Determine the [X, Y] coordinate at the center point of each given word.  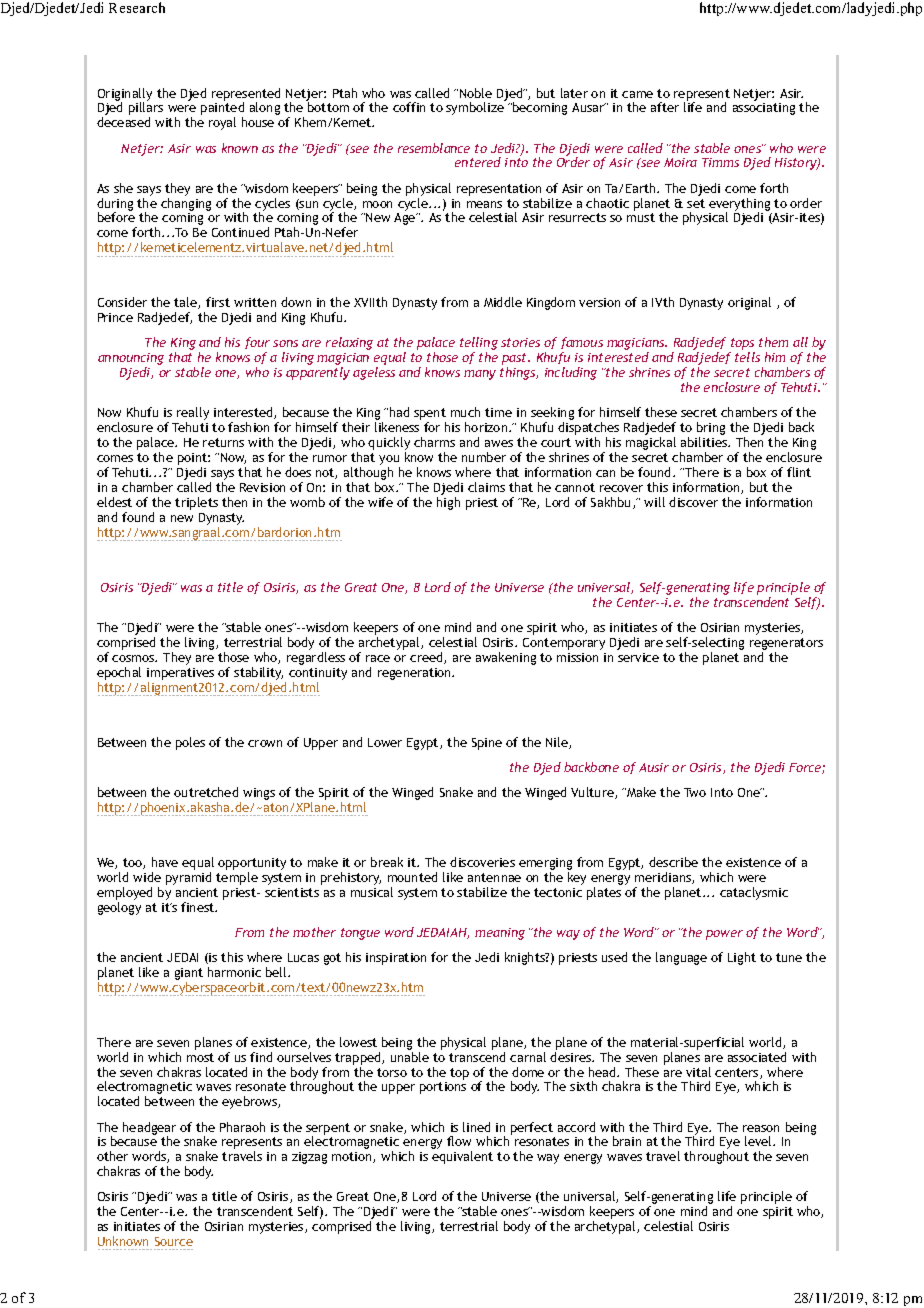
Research [137, 7]
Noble [476, 93]
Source [174, 1241]
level [760, 1141]
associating [764, 109]
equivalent [462, 1157]
